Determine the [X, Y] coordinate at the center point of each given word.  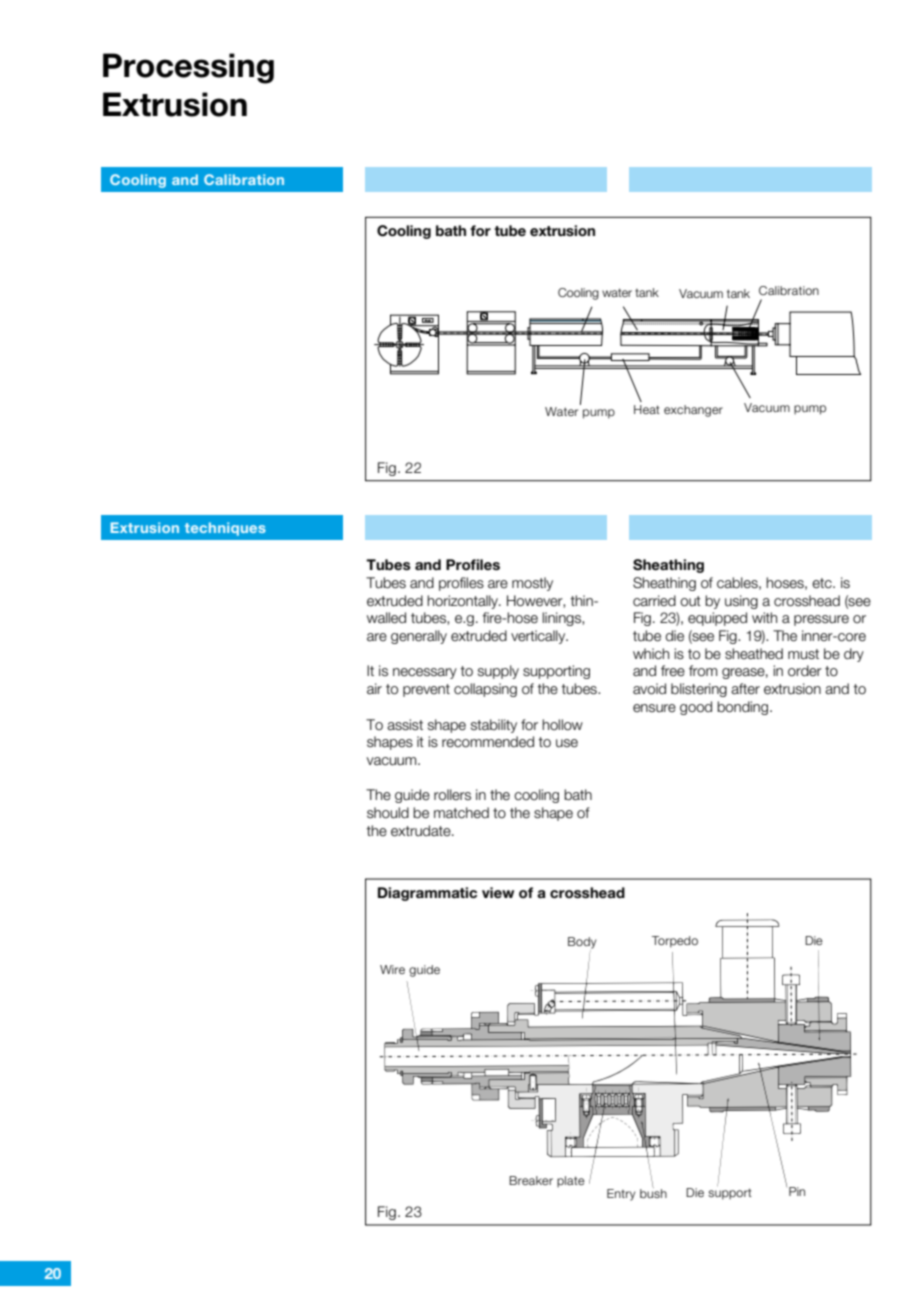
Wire [392, 969]
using [741, 602]
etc [823, 583]
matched [461, 813]
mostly [532, 584]
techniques [225, 529]
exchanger [693, 411]
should [388, 813]
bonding [744, 708]
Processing [188, 68]
